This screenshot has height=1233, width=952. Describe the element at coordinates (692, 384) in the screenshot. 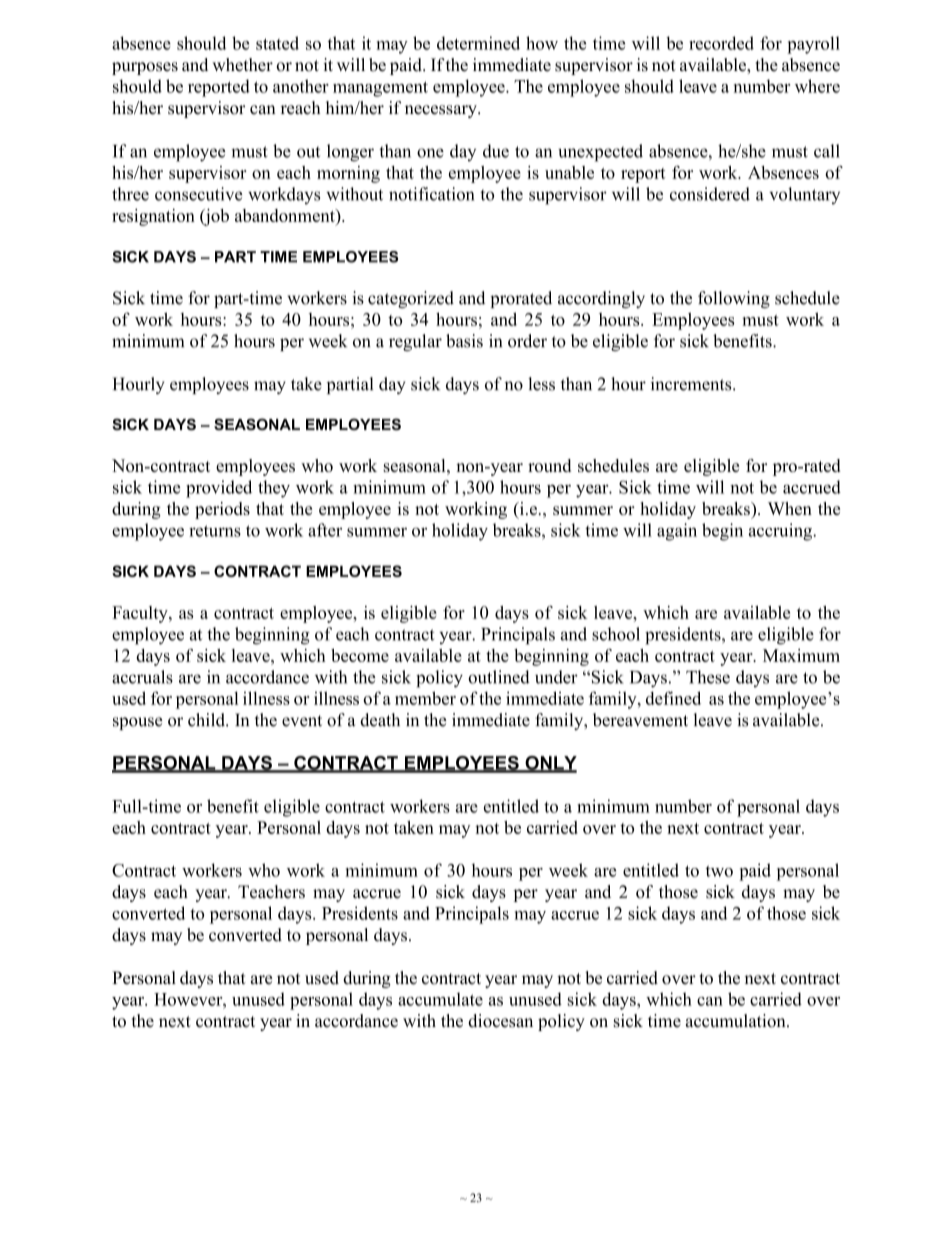

I see `increments` at that location.
